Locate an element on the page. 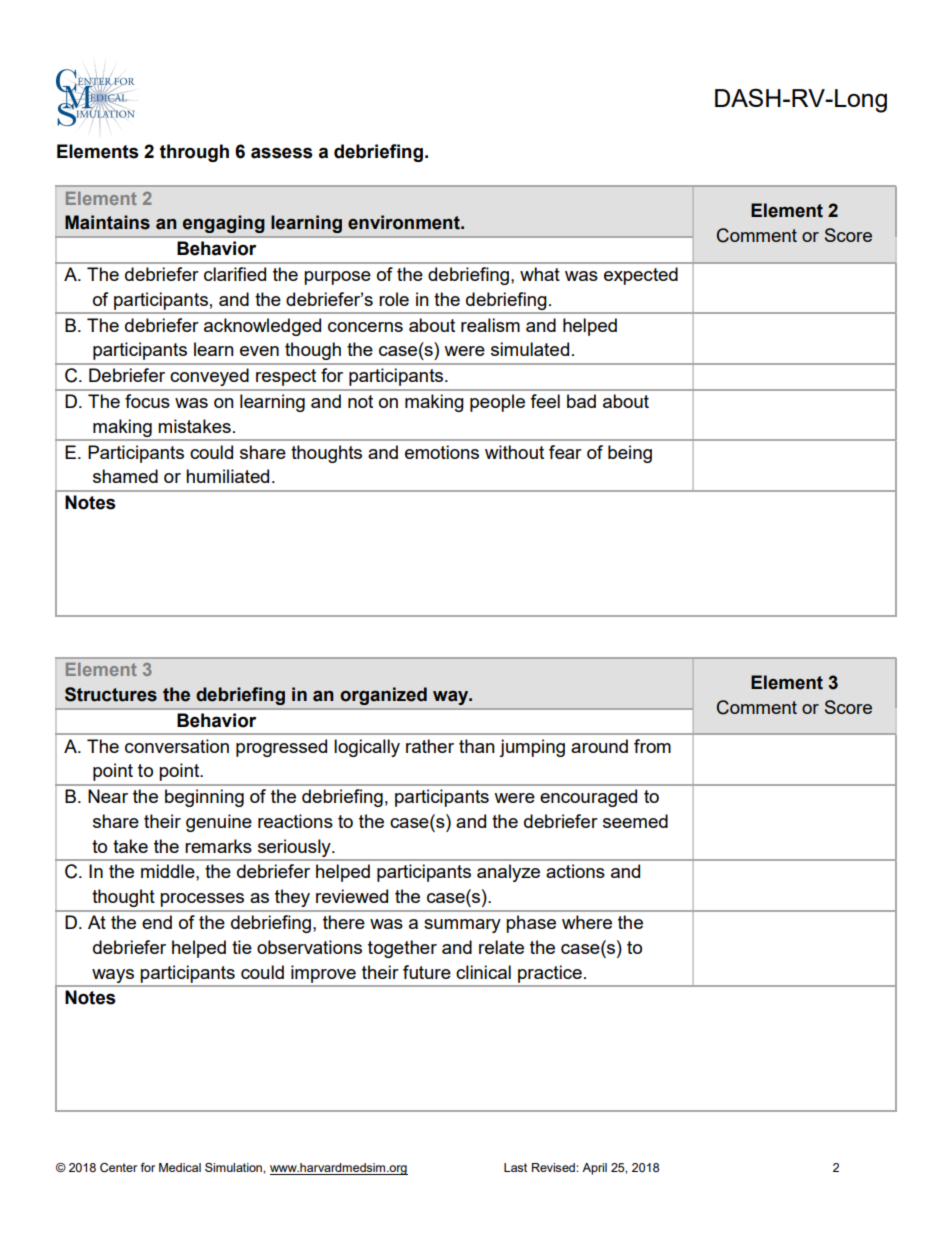 The width and height of the document is (952, 1233). fear is located at coordinates (565, 452).
